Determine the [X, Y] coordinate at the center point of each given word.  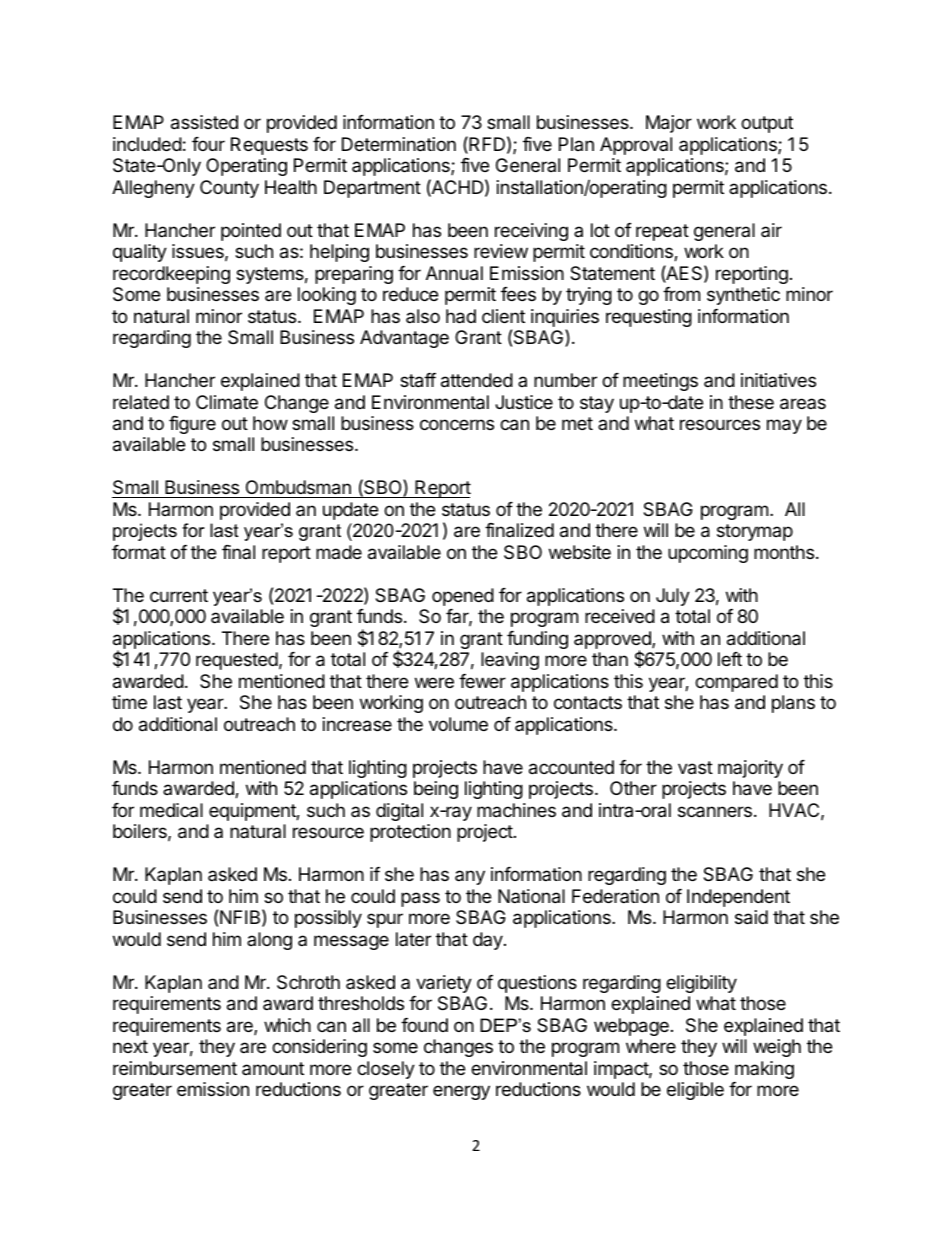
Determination [399, 144]
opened [463, 597]
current [179, 595]
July [673, 597]
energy [461, 1092]
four [208, 144]
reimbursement [175, 1068]
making [764, 1070]
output [767, 124]
